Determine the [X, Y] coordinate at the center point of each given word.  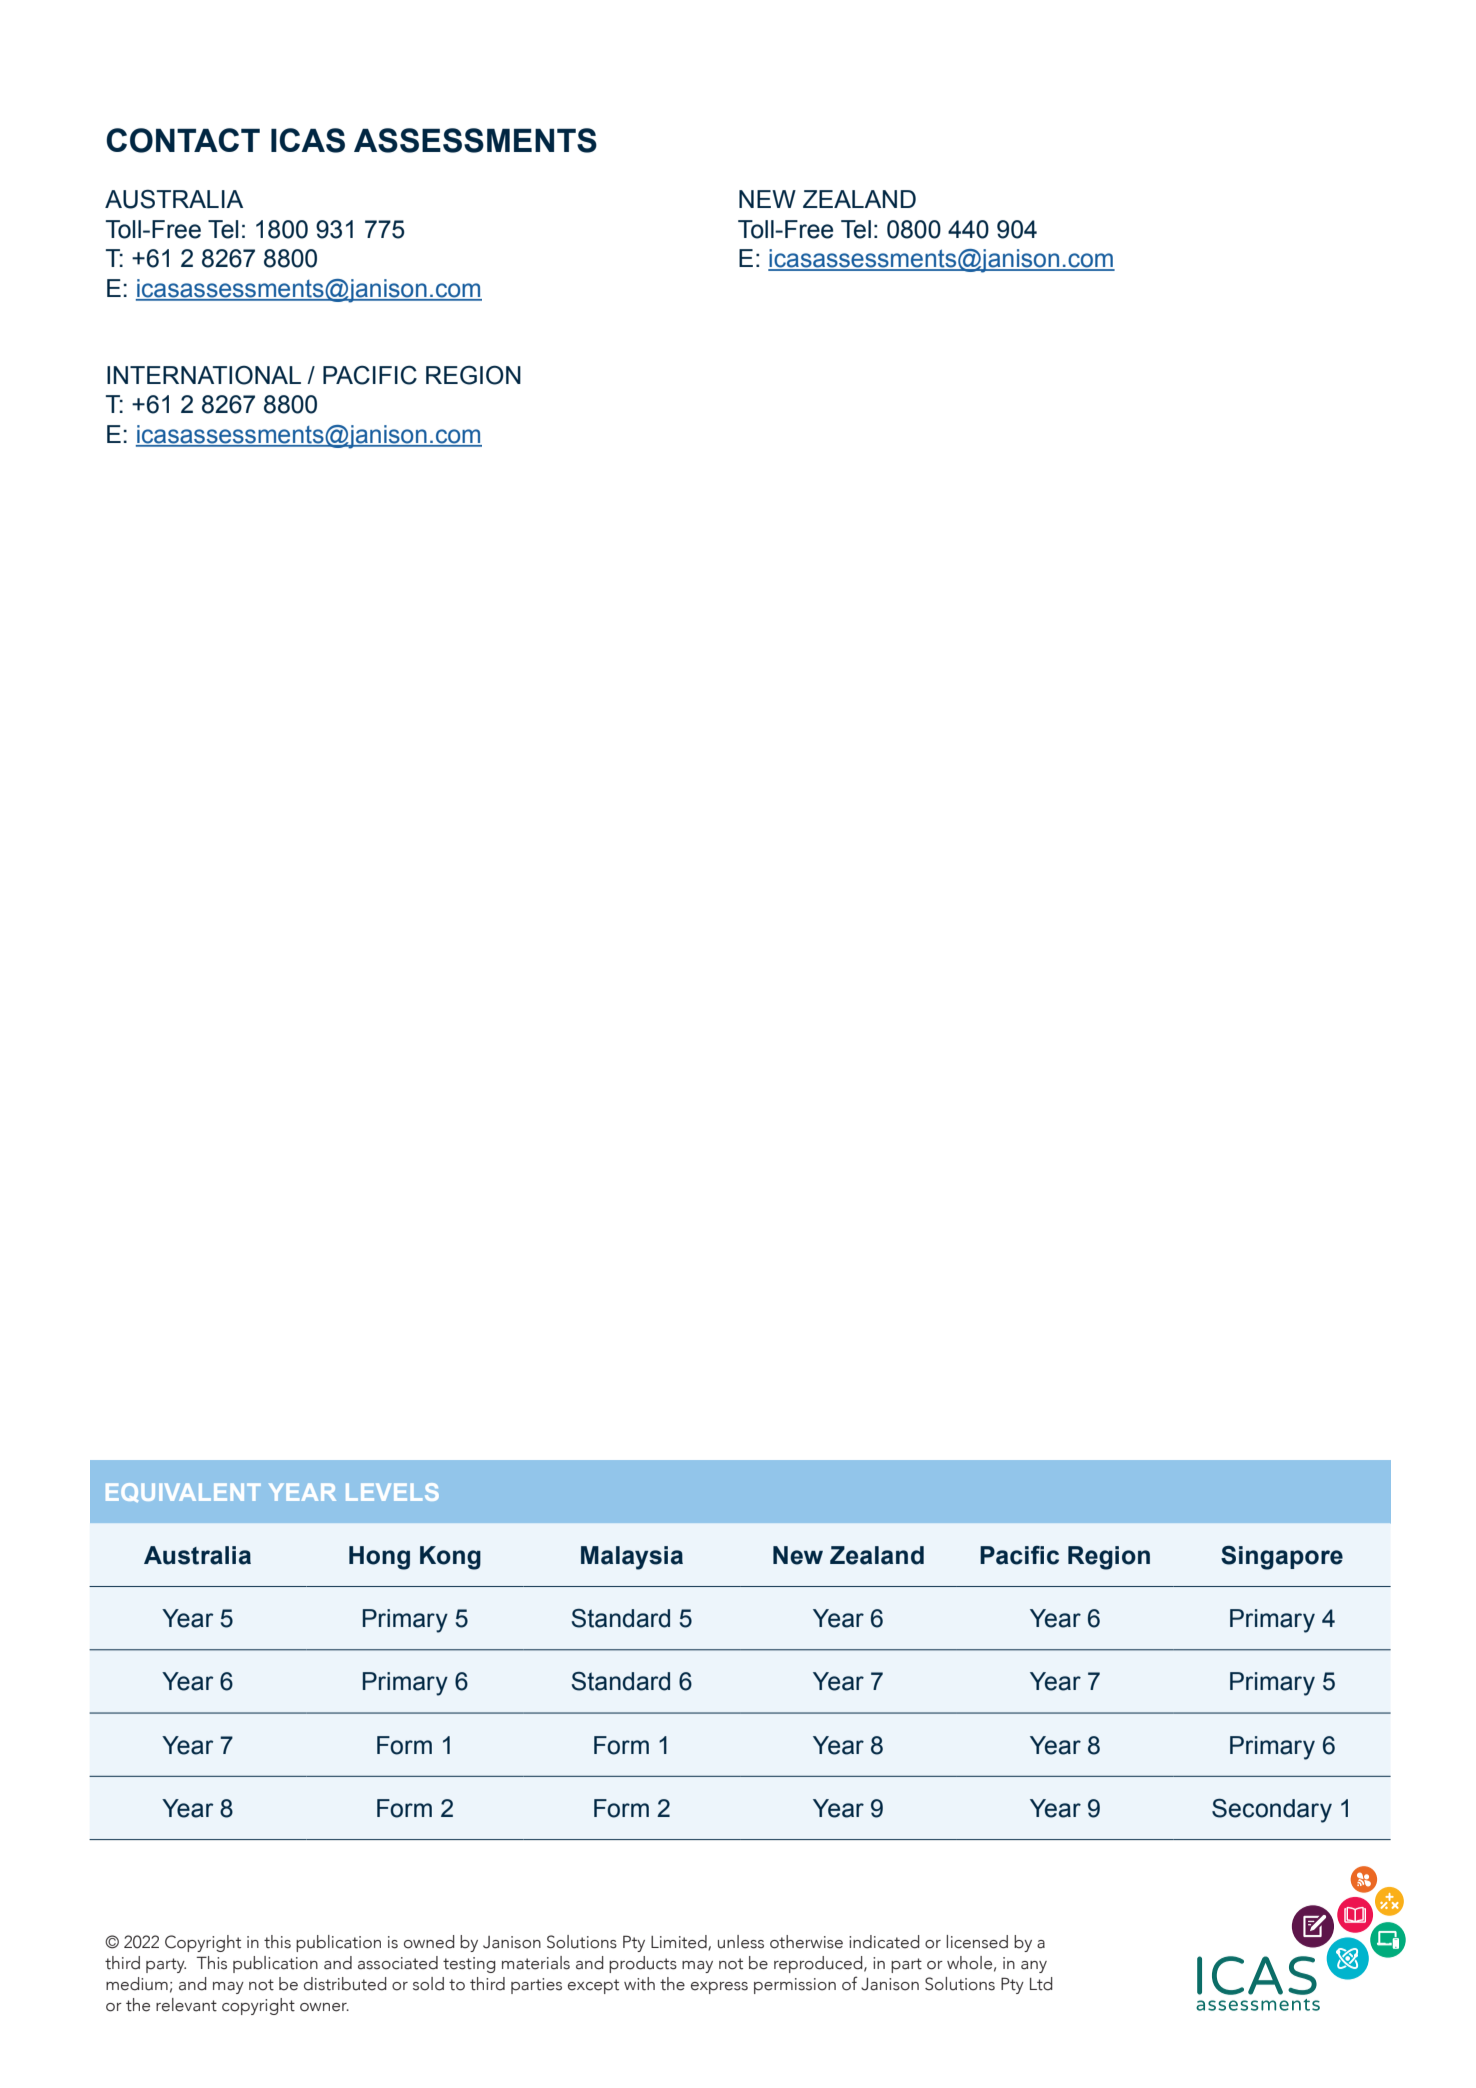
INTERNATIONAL [204, 375]
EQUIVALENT [183, 1492]
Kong [450, 1558]
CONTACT [183, 140]
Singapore [1282, 1557]
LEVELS [392, 1492]
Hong [379, 1558]
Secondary [1272, 1811]
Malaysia [632, 1558]
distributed [345, 1984]
